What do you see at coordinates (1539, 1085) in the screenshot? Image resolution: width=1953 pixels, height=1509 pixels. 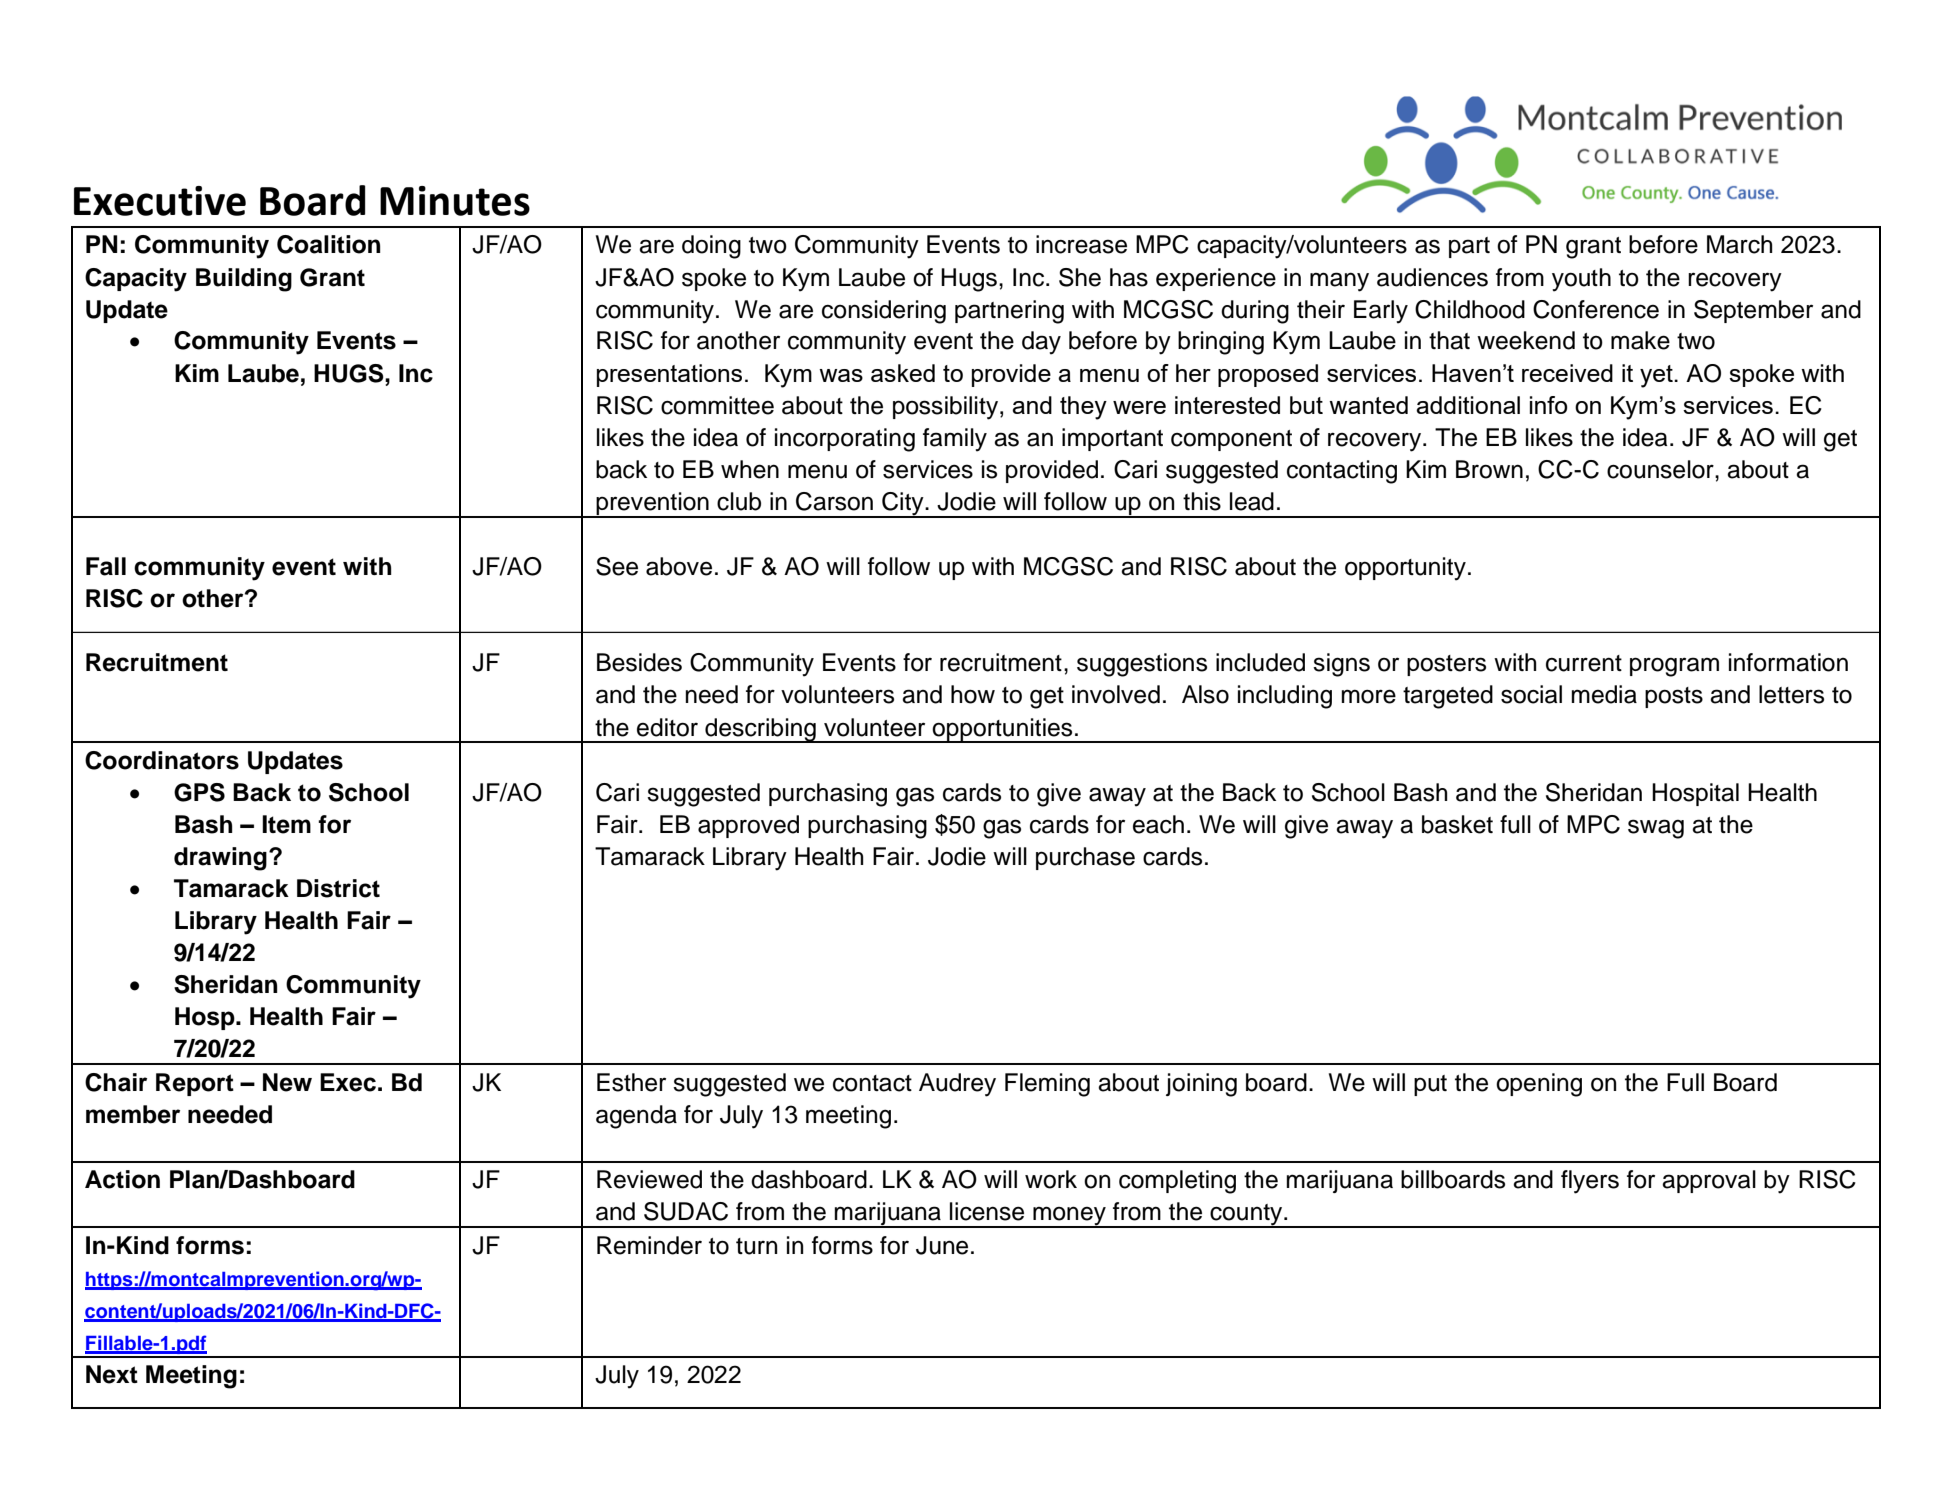 I see `opening` at bounding box center [1539, 1085].
